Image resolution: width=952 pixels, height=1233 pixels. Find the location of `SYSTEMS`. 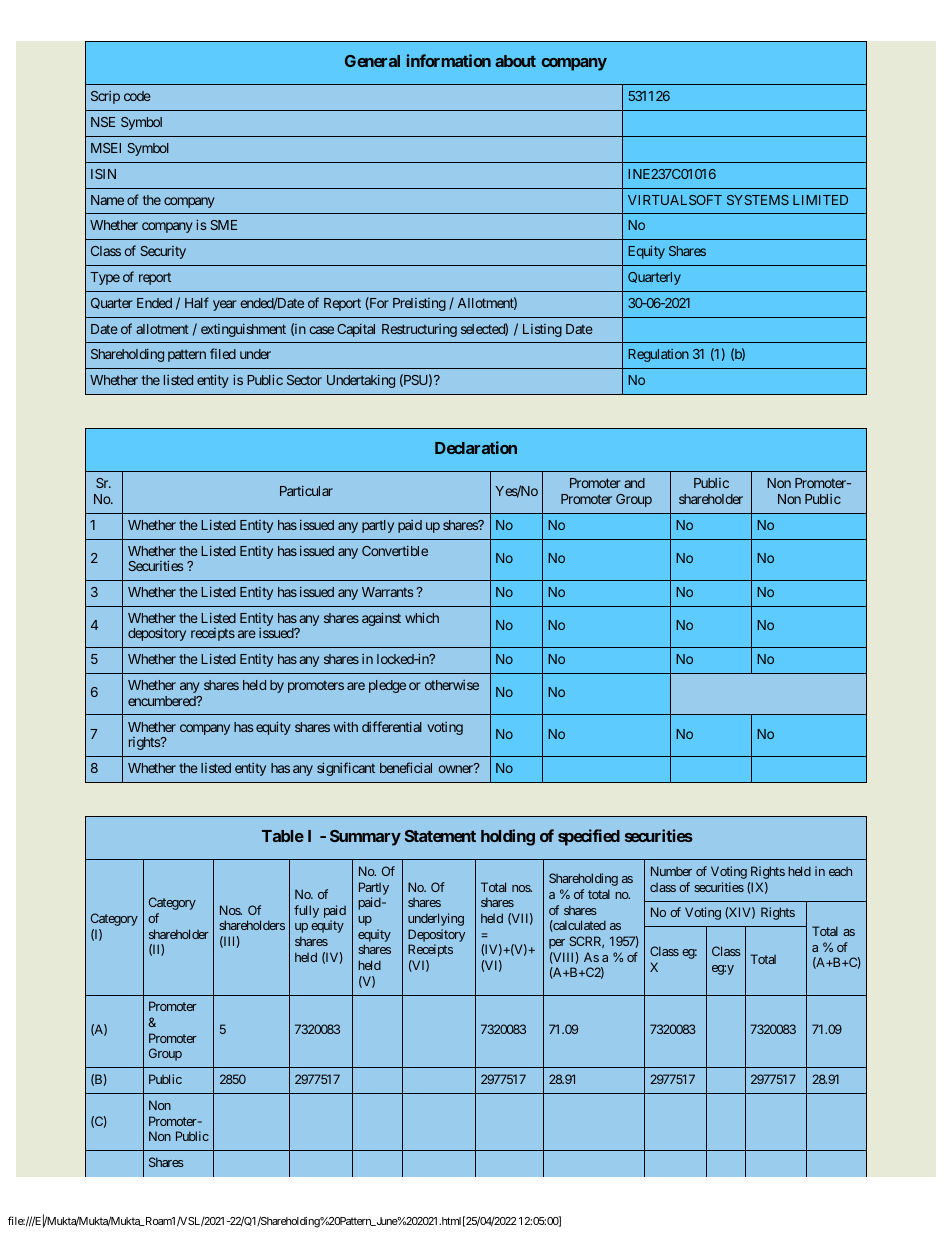

SYSTEMS is located at coordinates (758, 200).
